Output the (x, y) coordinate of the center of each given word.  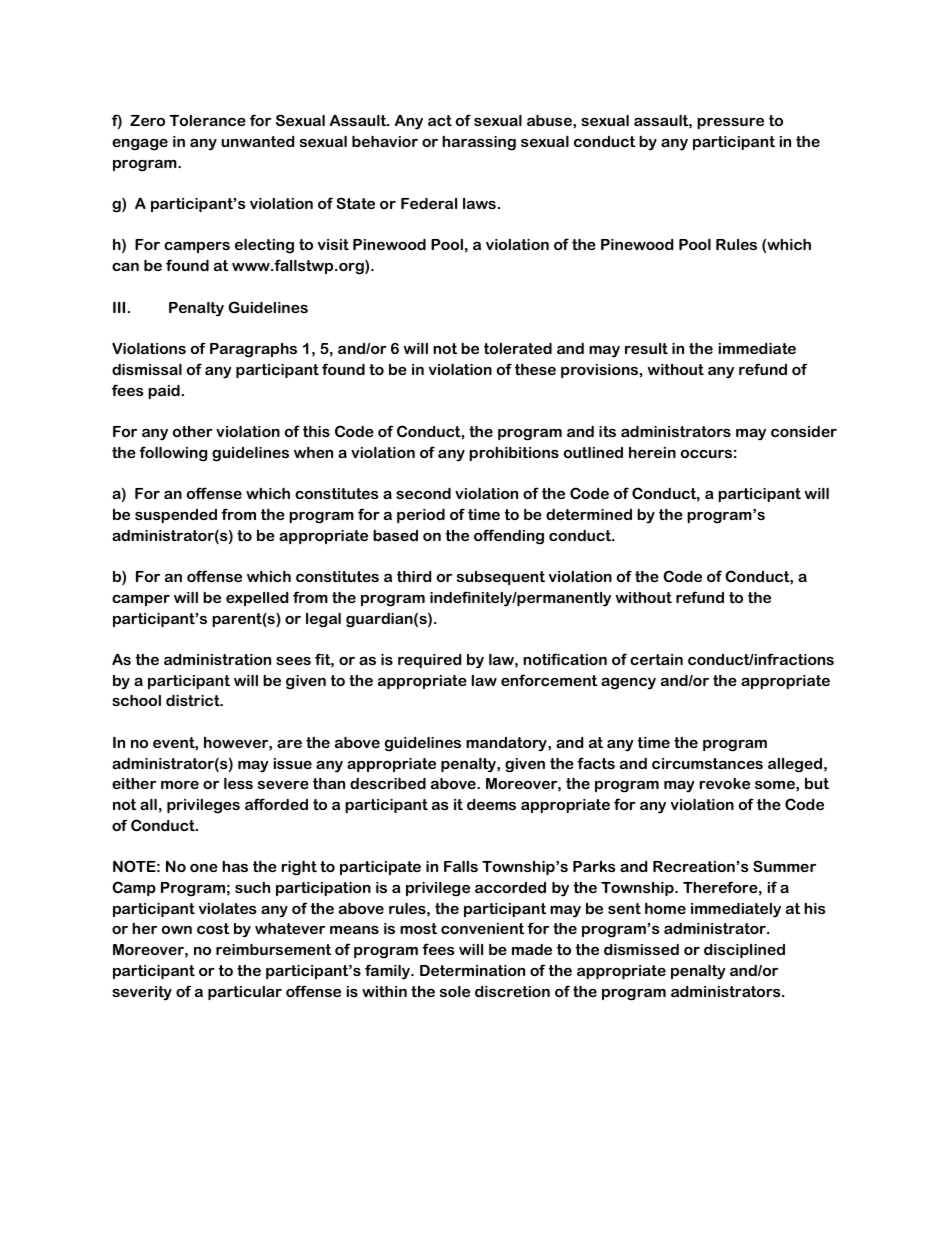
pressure (730, 123)
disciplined (744, 951)
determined (589, 514)
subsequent (501, 578)
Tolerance (207, 120)
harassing (479, 143)
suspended (176, 516)
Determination (472, 970)
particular (245, 993)
